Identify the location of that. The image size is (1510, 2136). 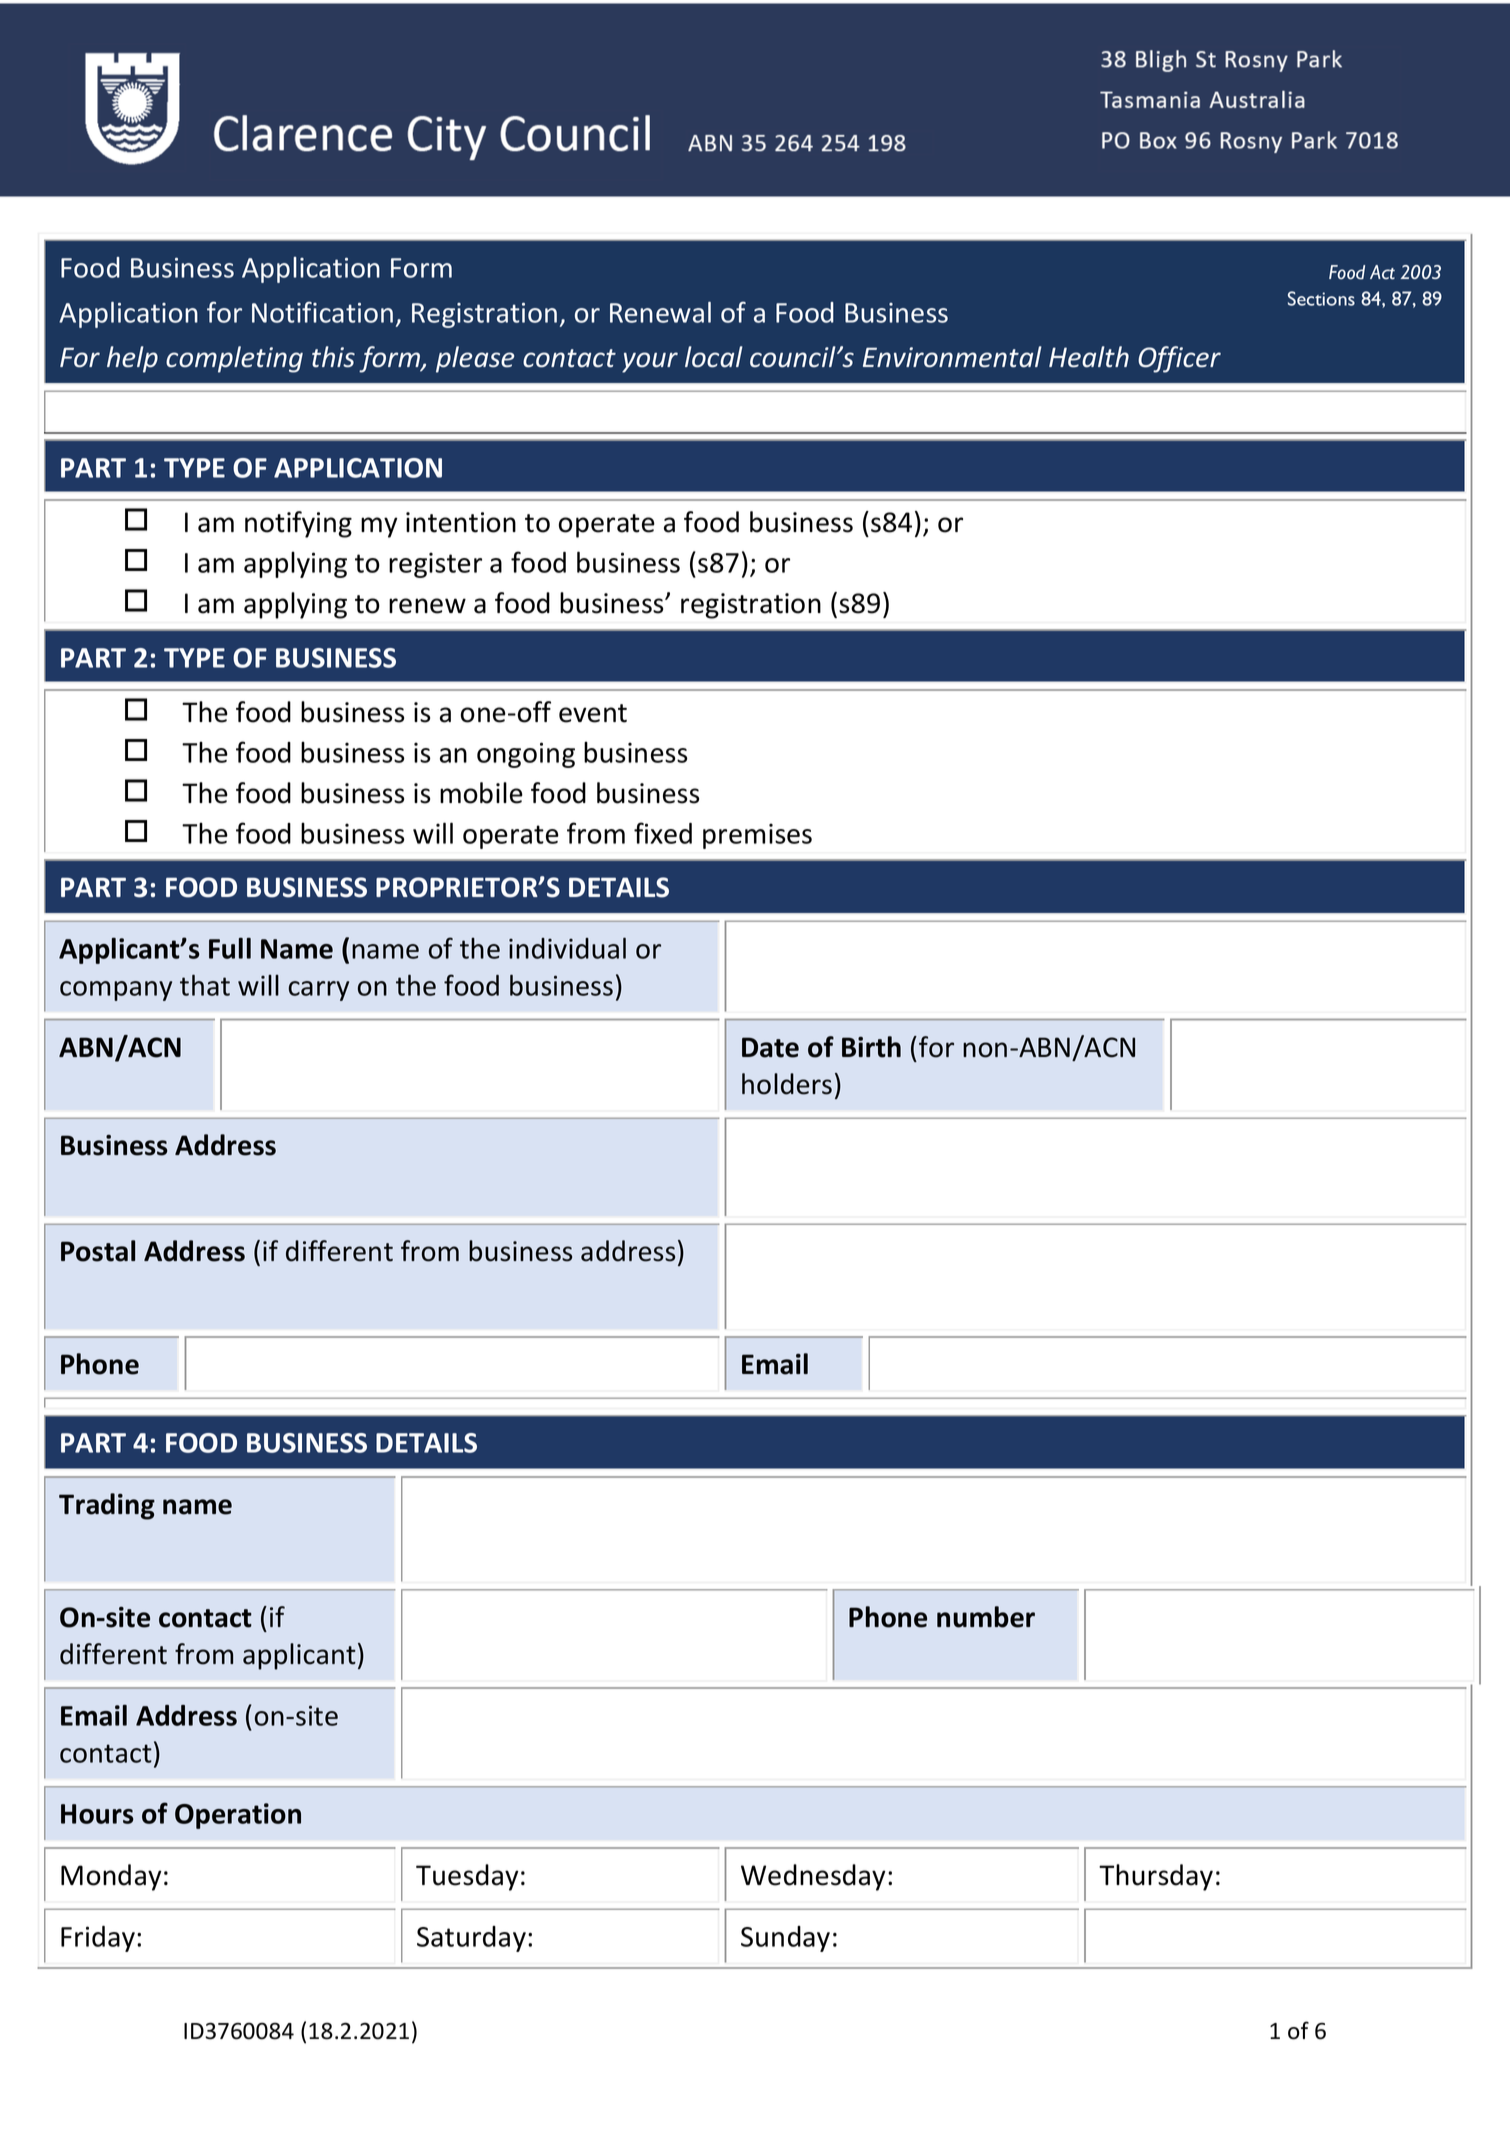
(205, 985).
